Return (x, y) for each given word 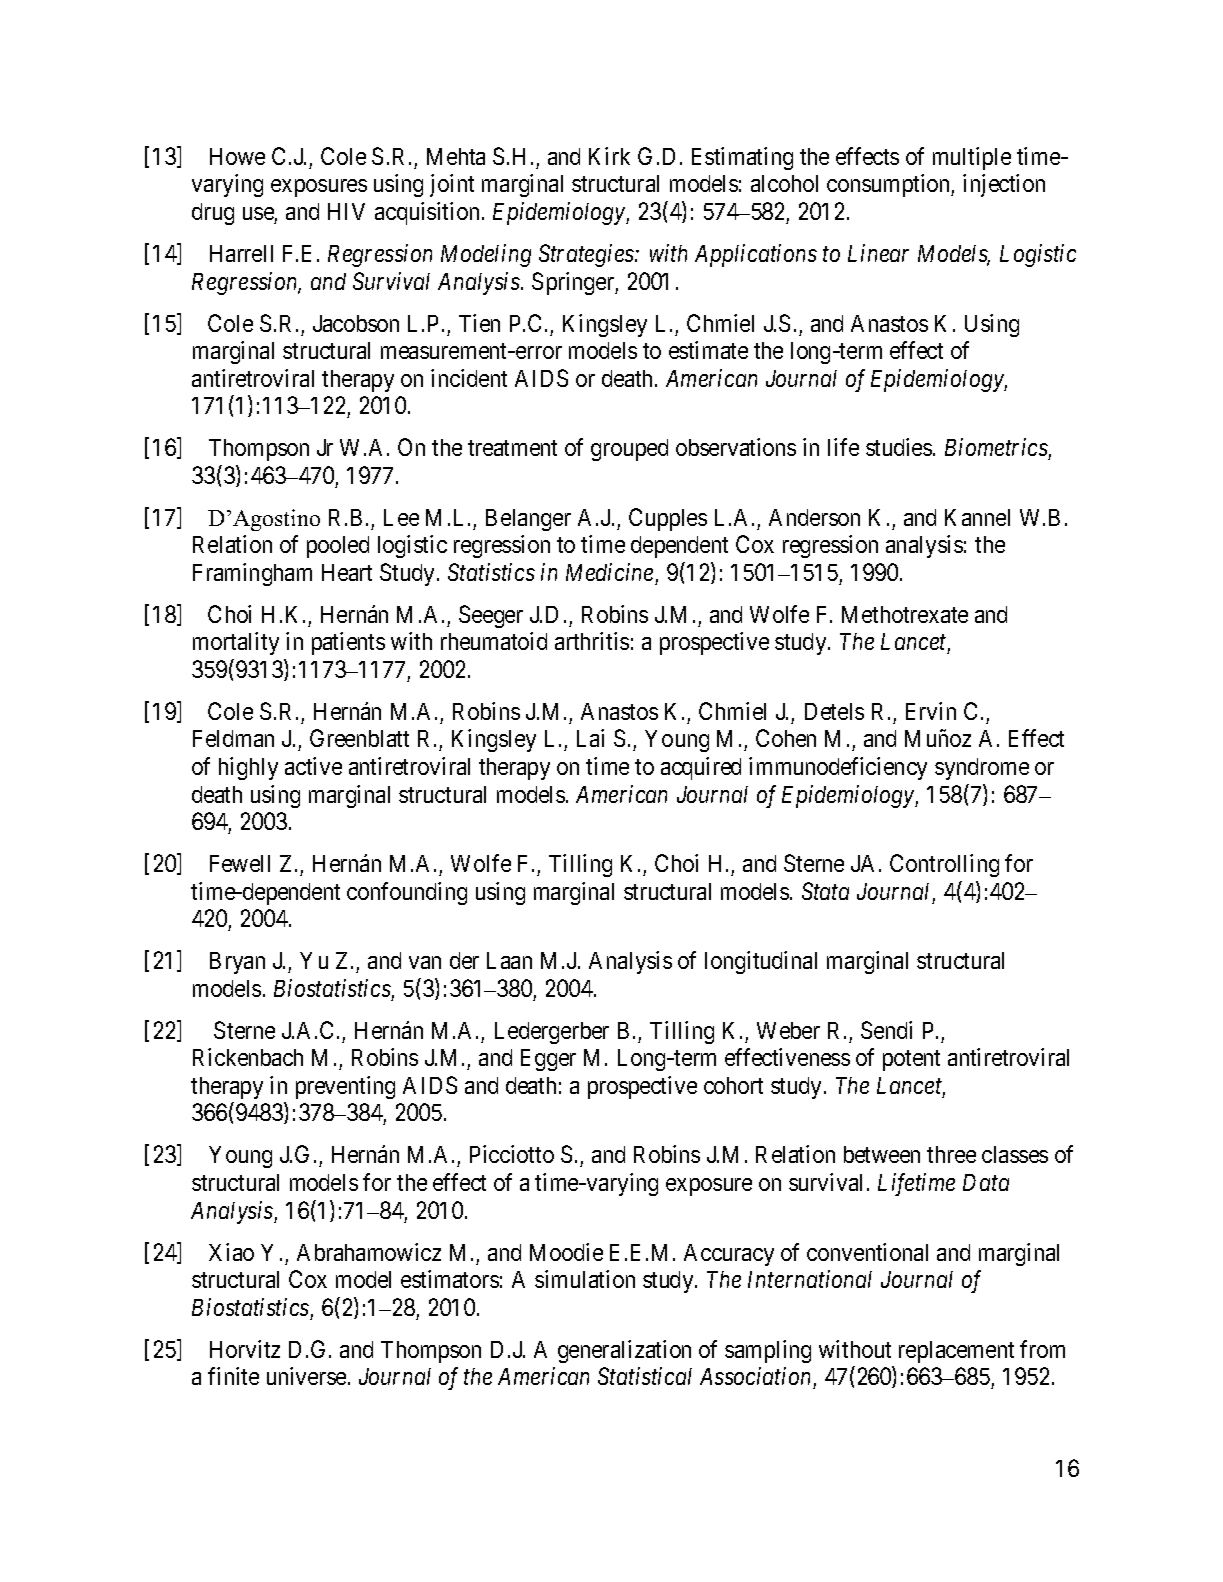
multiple (972, 158)
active (313, 766)
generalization (624, 1351)
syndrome (982, 769)
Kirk (609, 156)
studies (899, 447)
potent (911, 1060)
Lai (590, 738)
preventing (345, 1087)
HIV (346, 211)
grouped (629, 450)
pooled (338, 547)
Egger (548, 1060)
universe (306, 1376)
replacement (956, 1352)
